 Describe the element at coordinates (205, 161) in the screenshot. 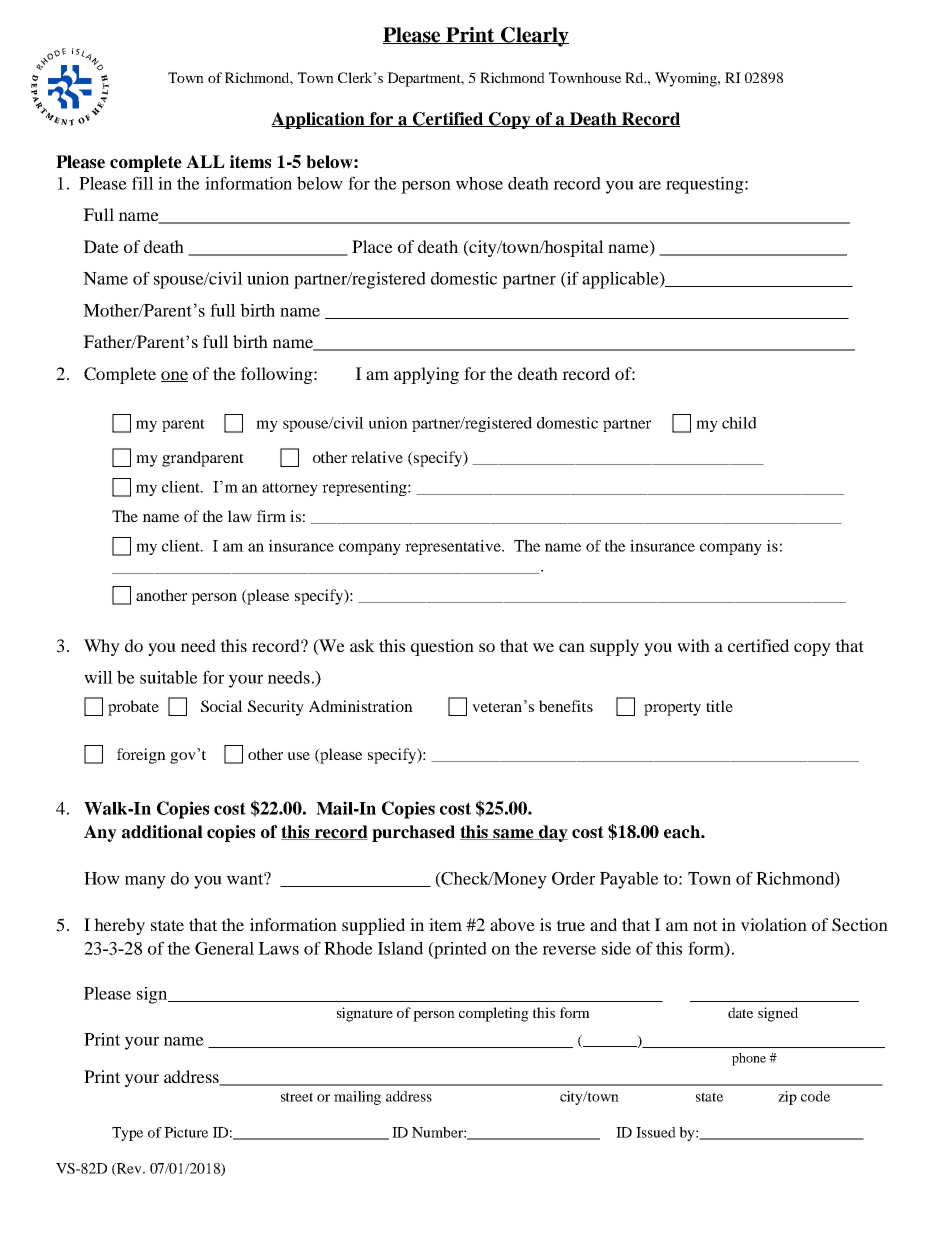

I see `ALL` at that location.
